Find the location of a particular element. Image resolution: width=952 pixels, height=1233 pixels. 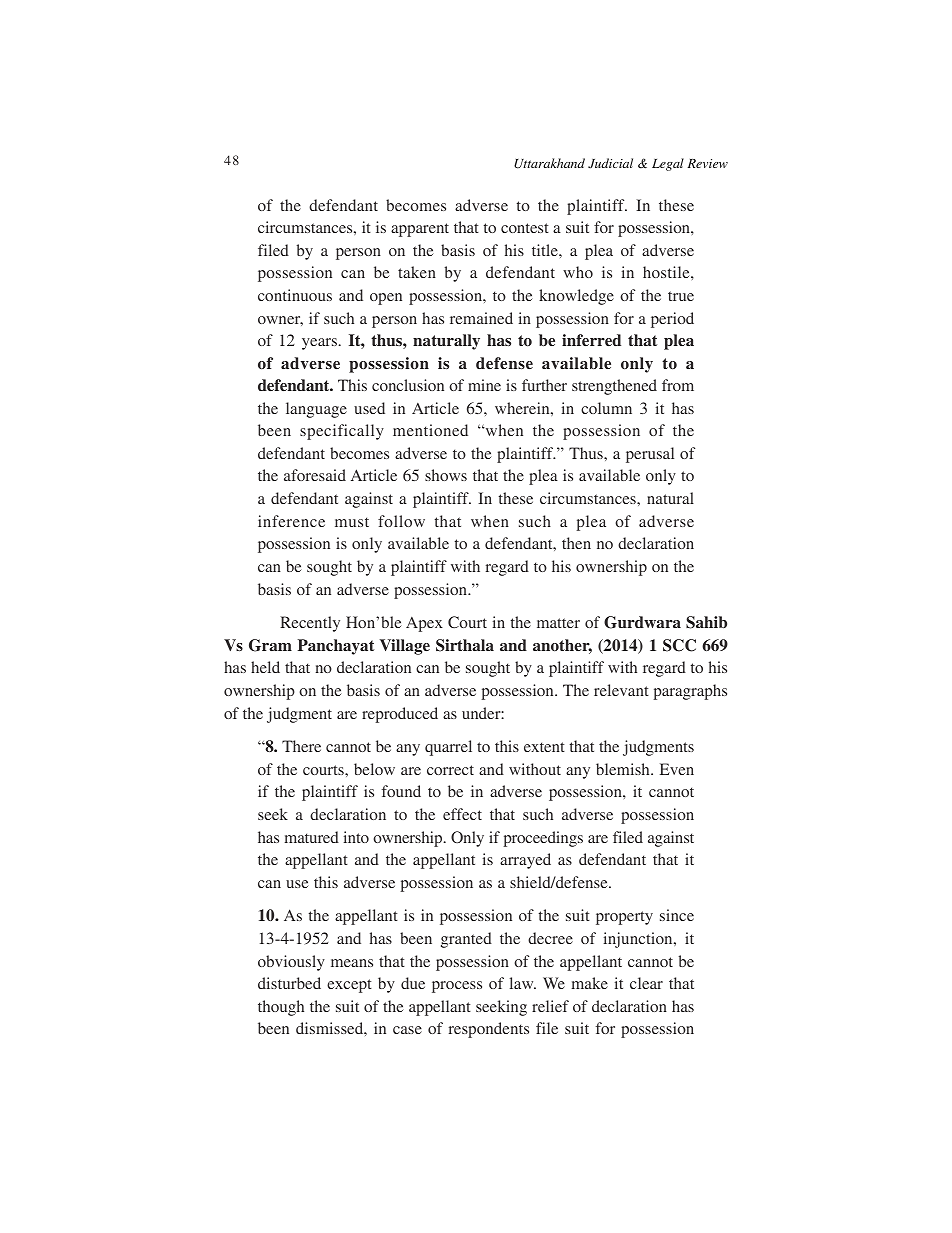

Recently is located at coordinates (310, 624).
